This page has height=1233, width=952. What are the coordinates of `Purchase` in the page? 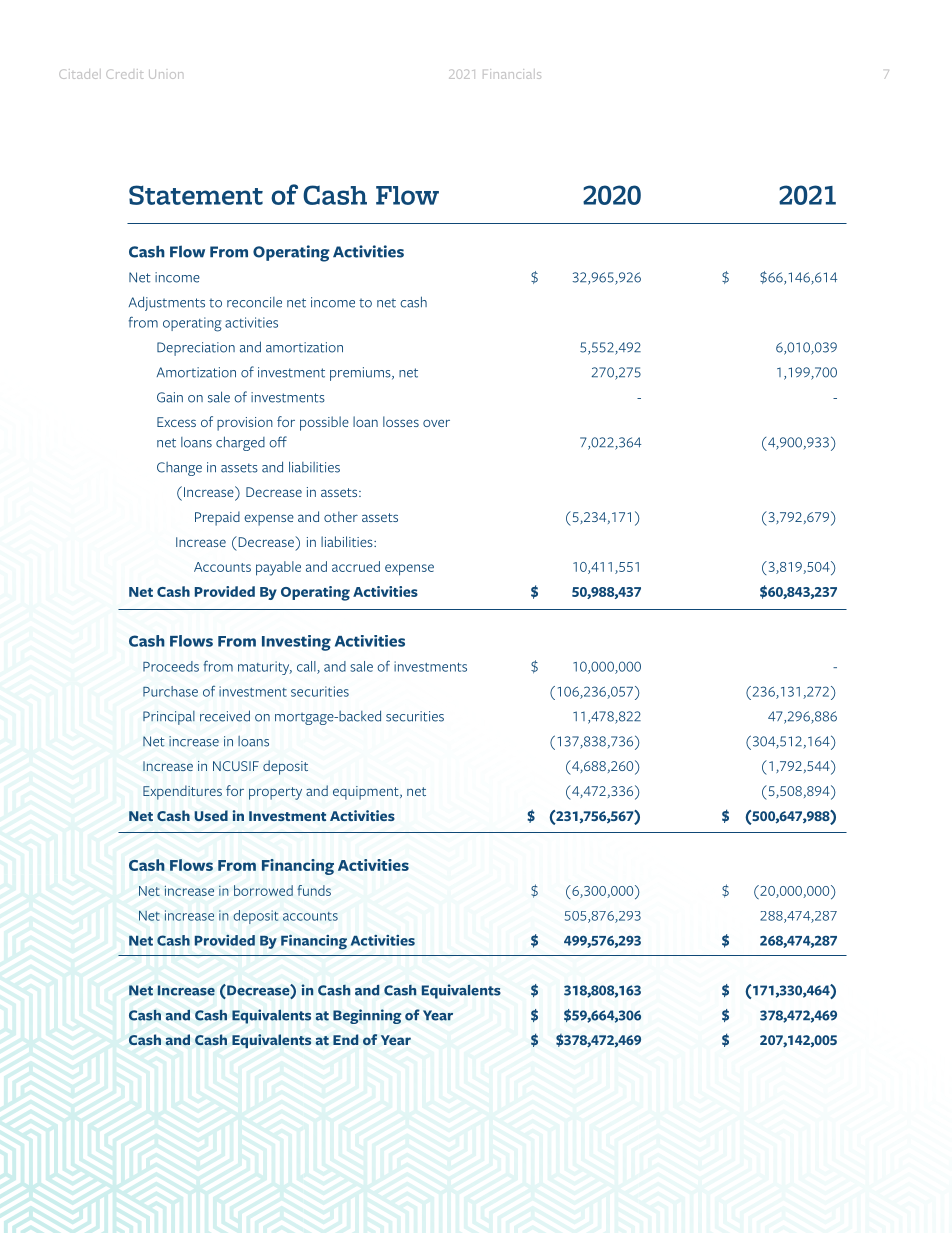 It's located at (170, 691).
